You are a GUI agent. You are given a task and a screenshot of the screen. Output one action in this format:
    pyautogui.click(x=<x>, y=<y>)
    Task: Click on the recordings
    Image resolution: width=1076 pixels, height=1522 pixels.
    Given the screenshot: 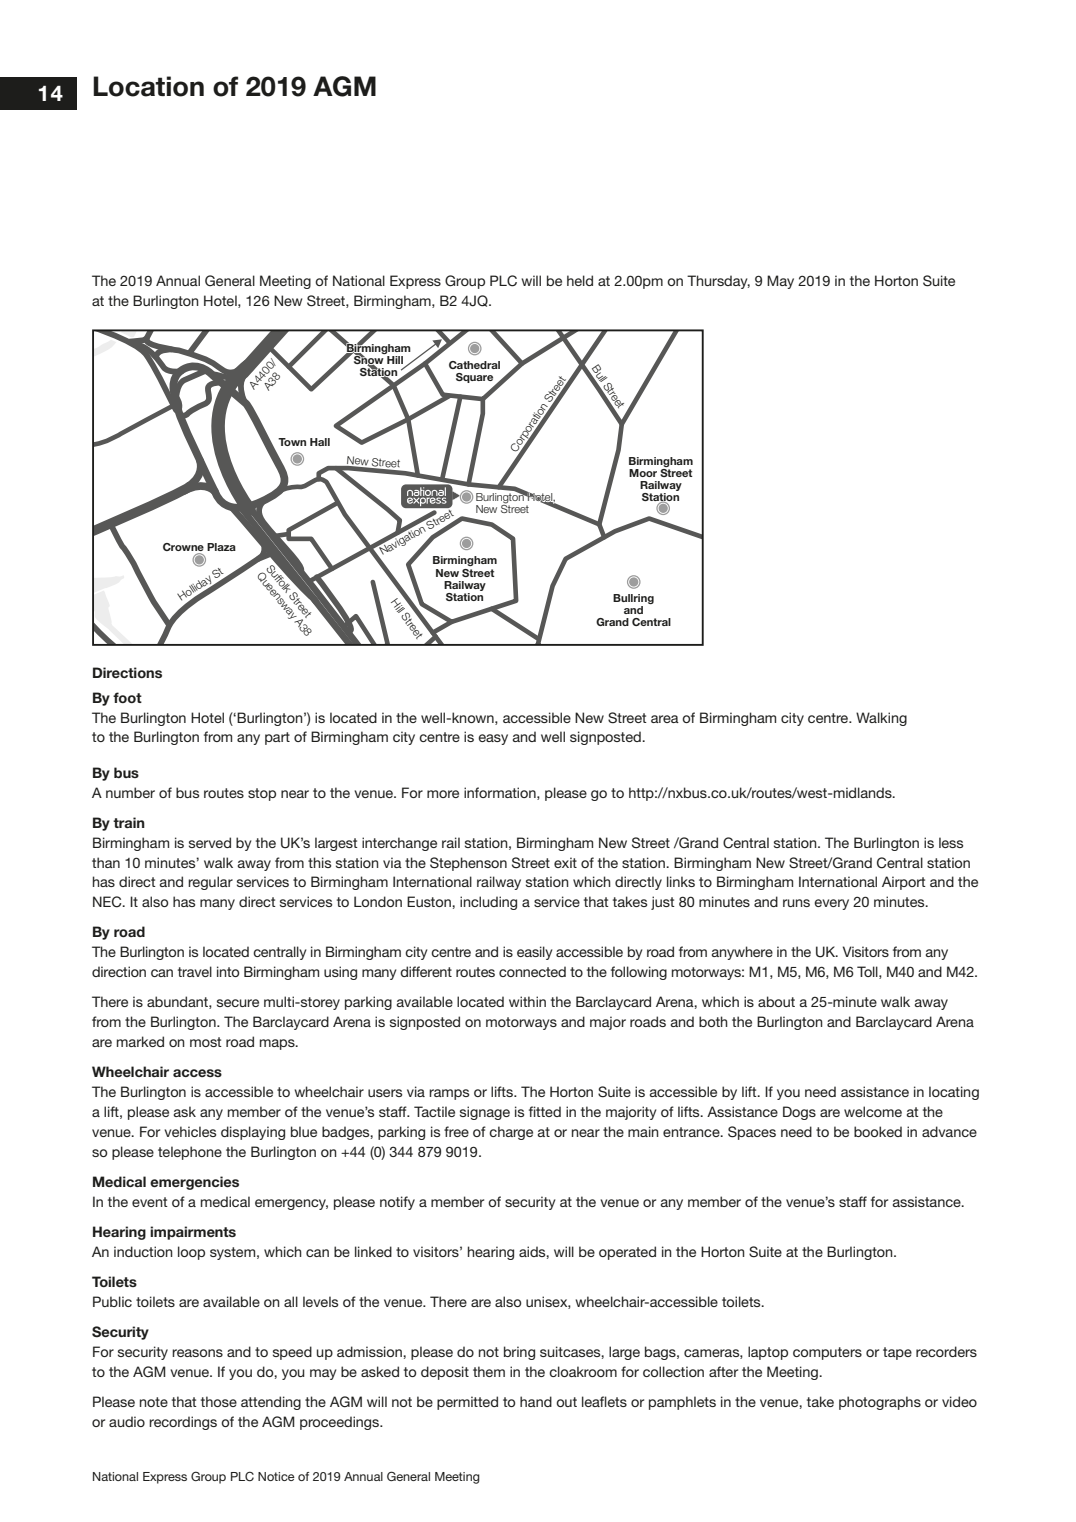 What is the action you would take?
    pyautogui.click(x=183, y=1423)
